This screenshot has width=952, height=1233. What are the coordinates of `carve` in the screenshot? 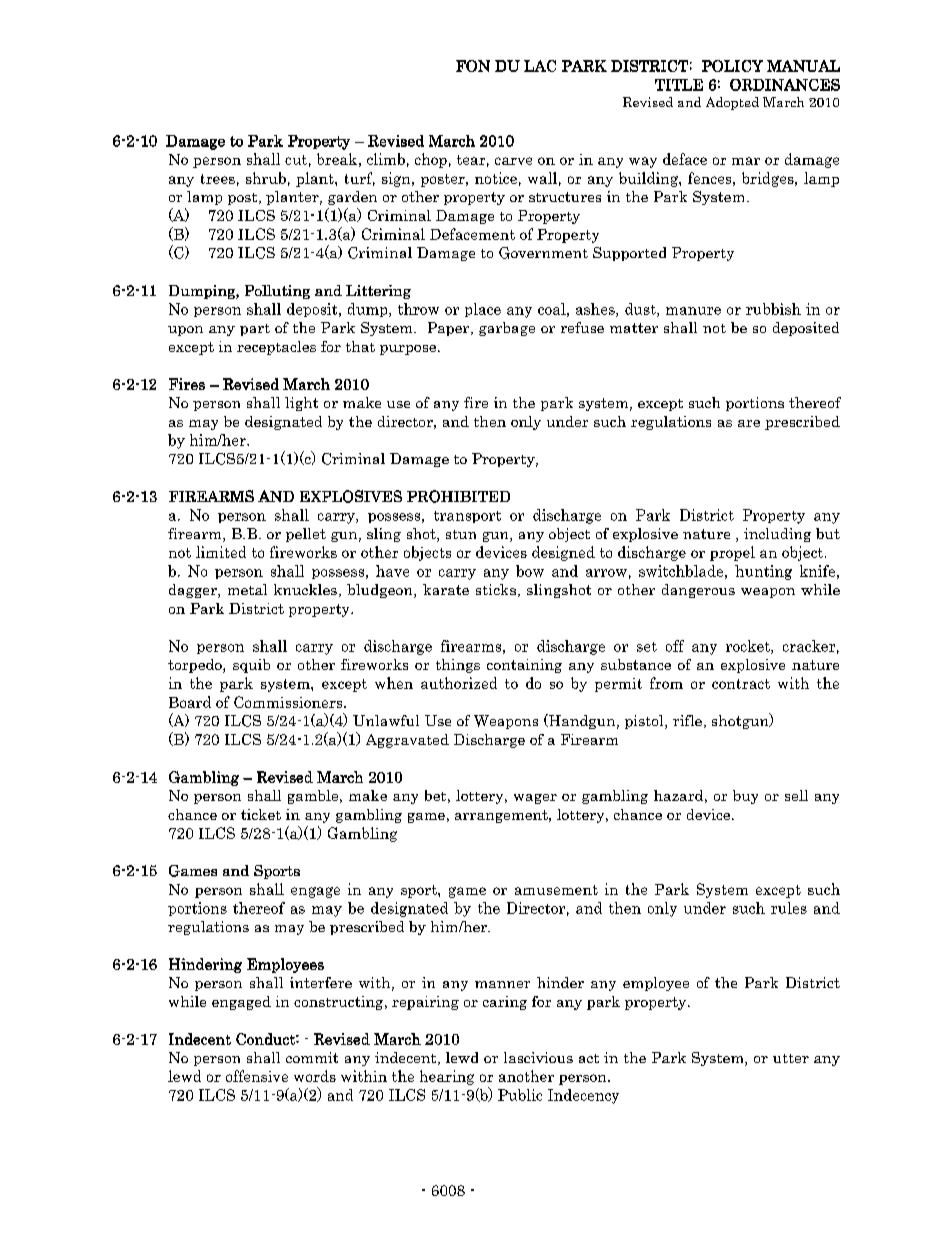 It's located at (513, 161).
